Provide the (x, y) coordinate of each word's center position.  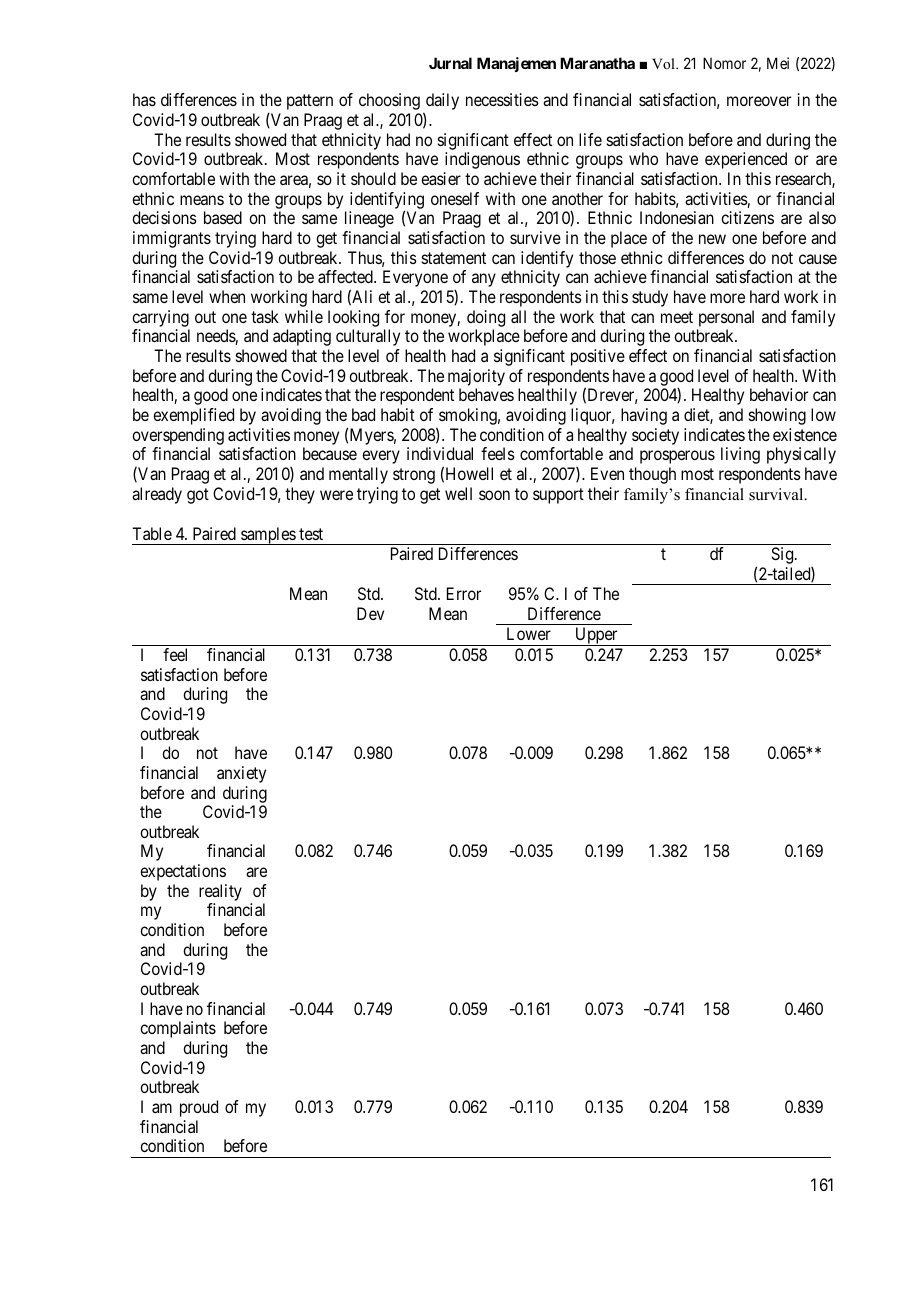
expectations (183, 872)
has (144, 99)
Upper (596, 636)
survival (777, 494)
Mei (778, 63)
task (265, 316)
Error (464, 593)
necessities (502, 99)
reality (220, 892)
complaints (178, 1029)
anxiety (241, 774)
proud (199, 1108)
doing (486, 318)
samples (268, 536)
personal (726, 318)
